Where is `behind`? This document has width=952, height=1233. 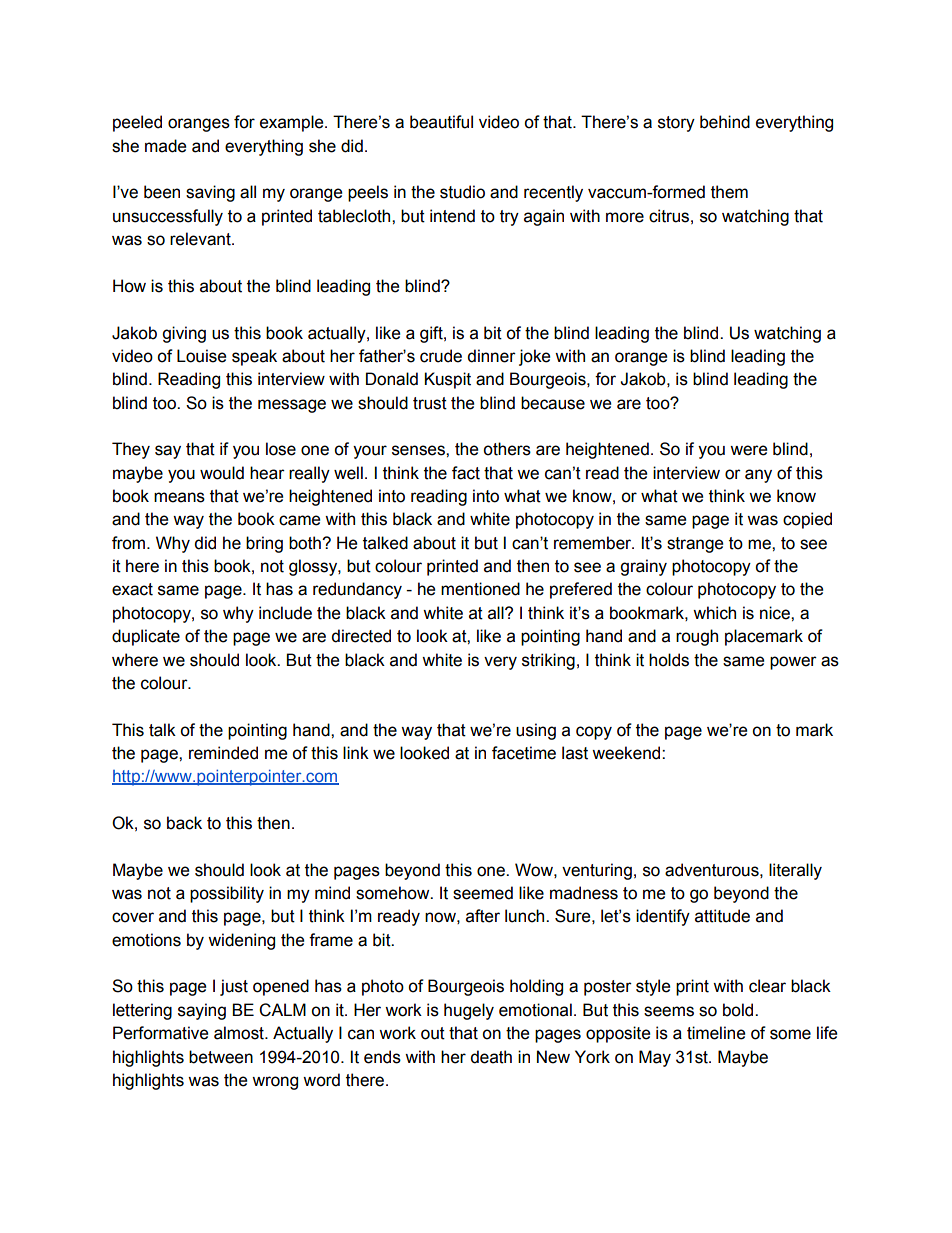 behind is located at coordinates (725, 122).
